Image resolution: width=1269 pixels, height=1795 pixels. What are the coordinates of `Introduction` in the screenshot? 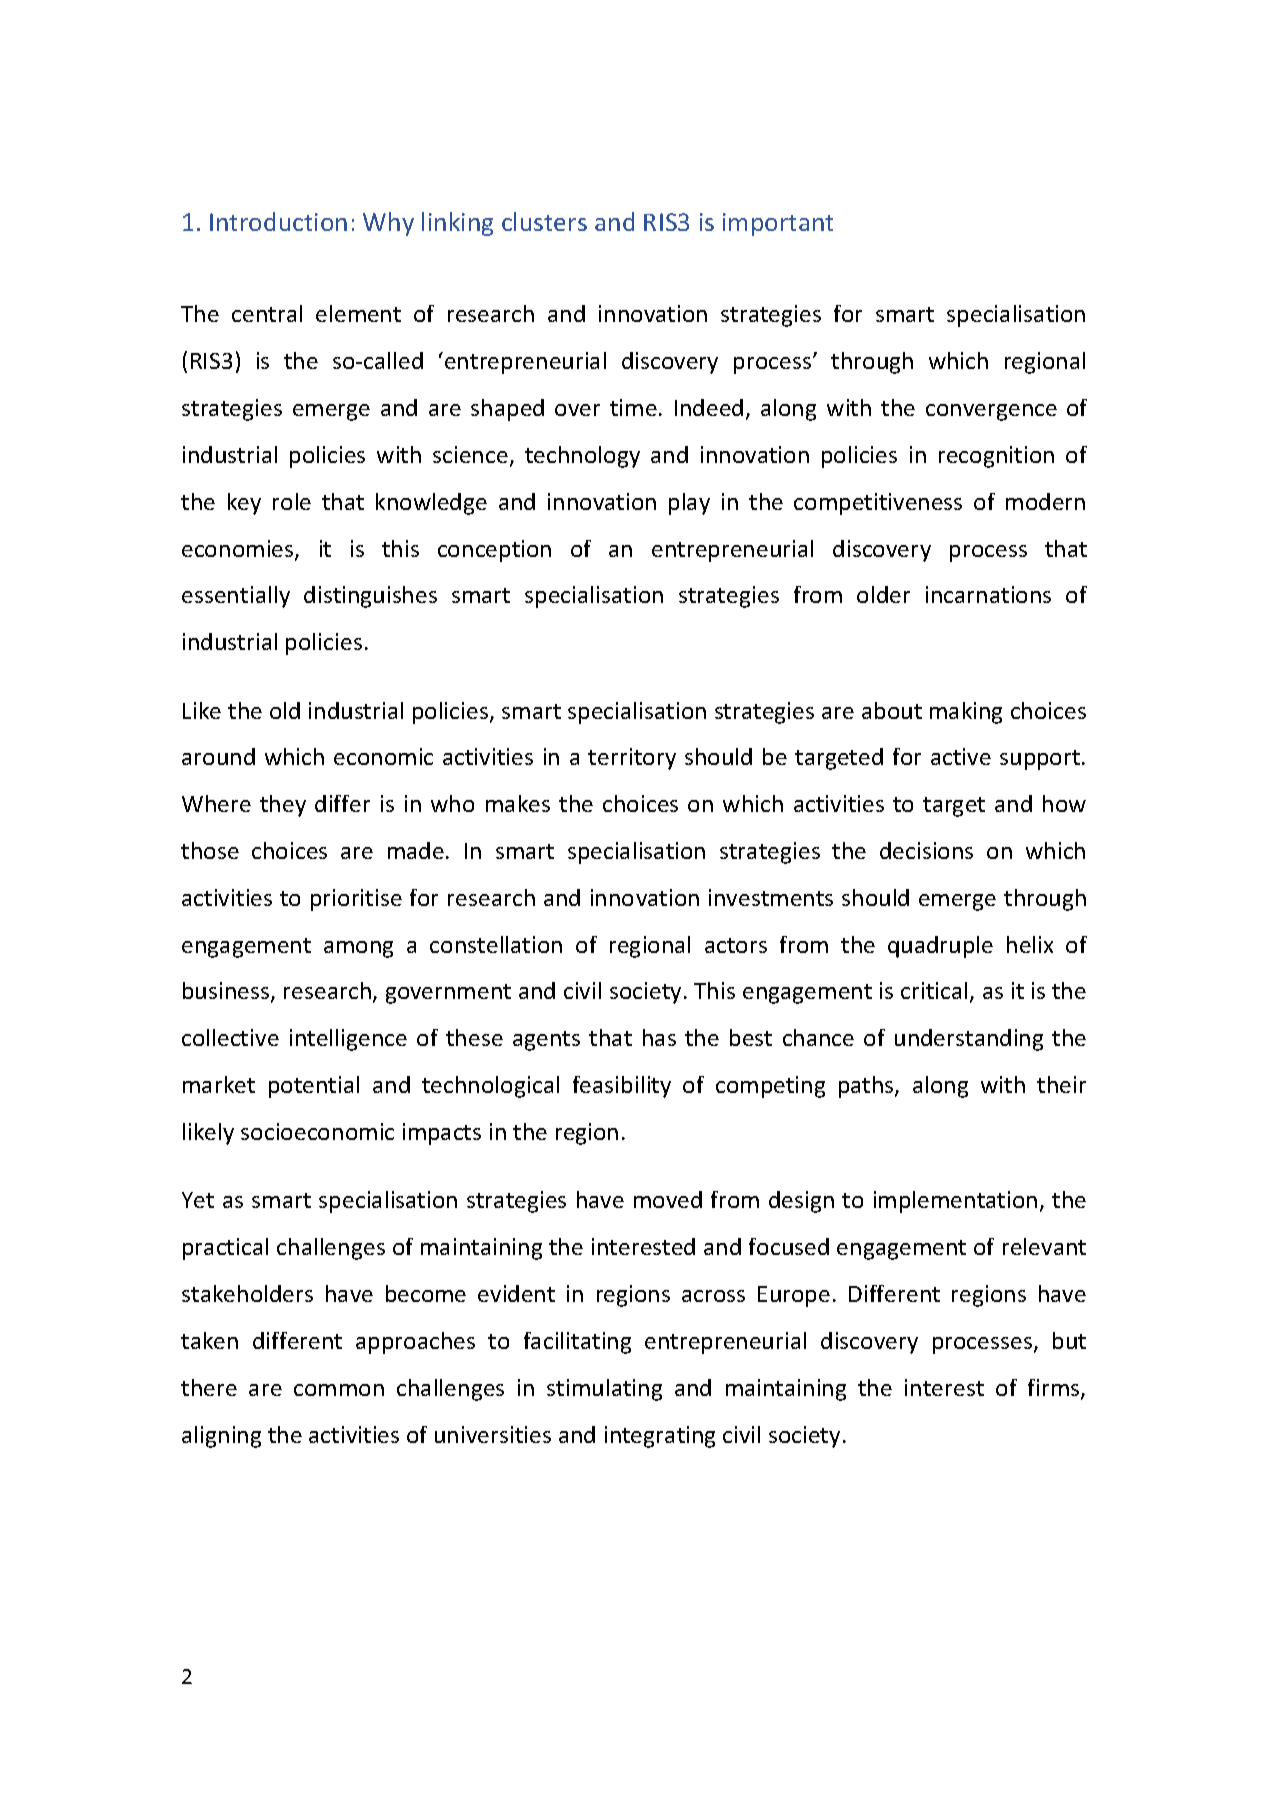 It's located at (278, 221).
